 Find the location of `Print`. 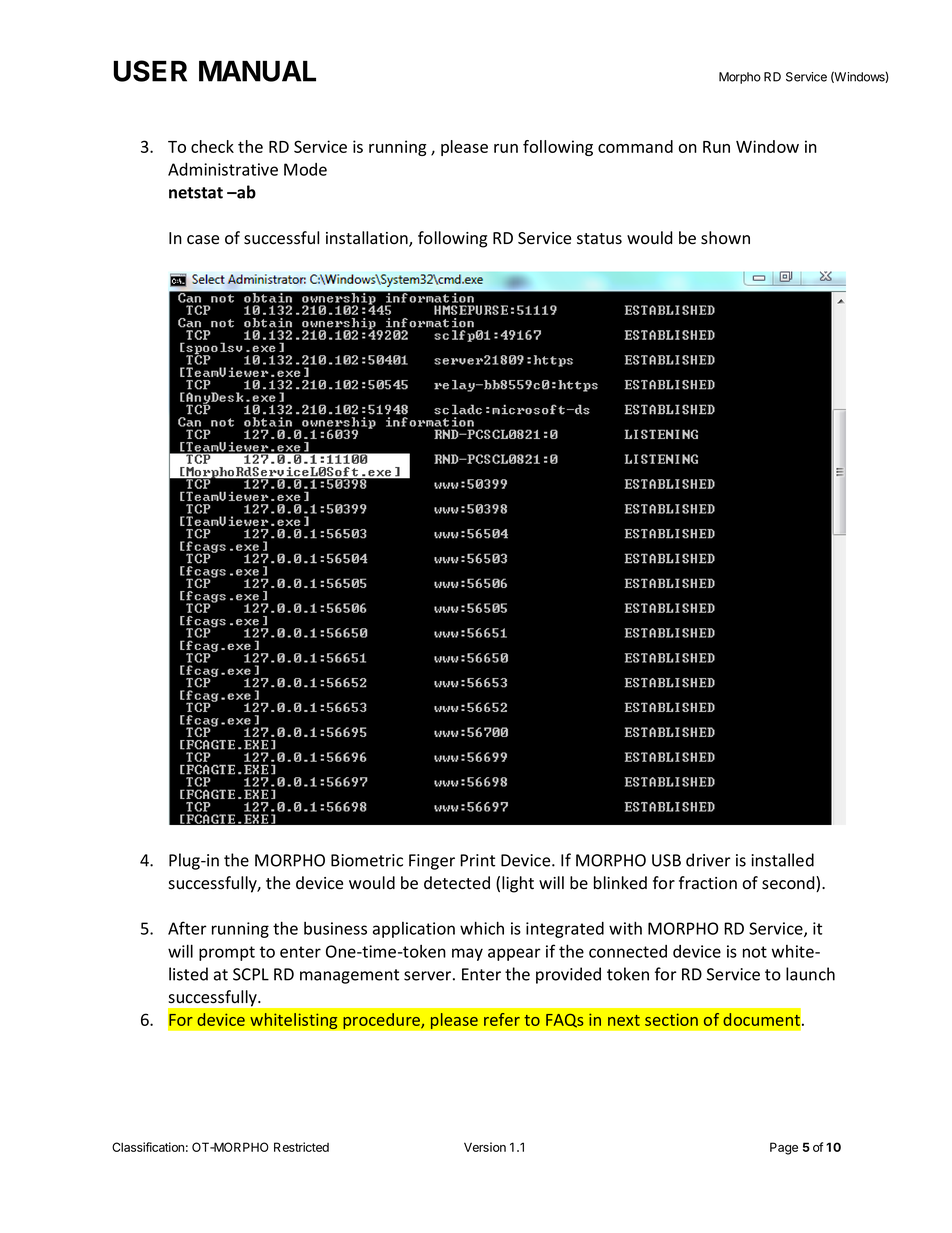

Print is located at coordinates (477, 860).
